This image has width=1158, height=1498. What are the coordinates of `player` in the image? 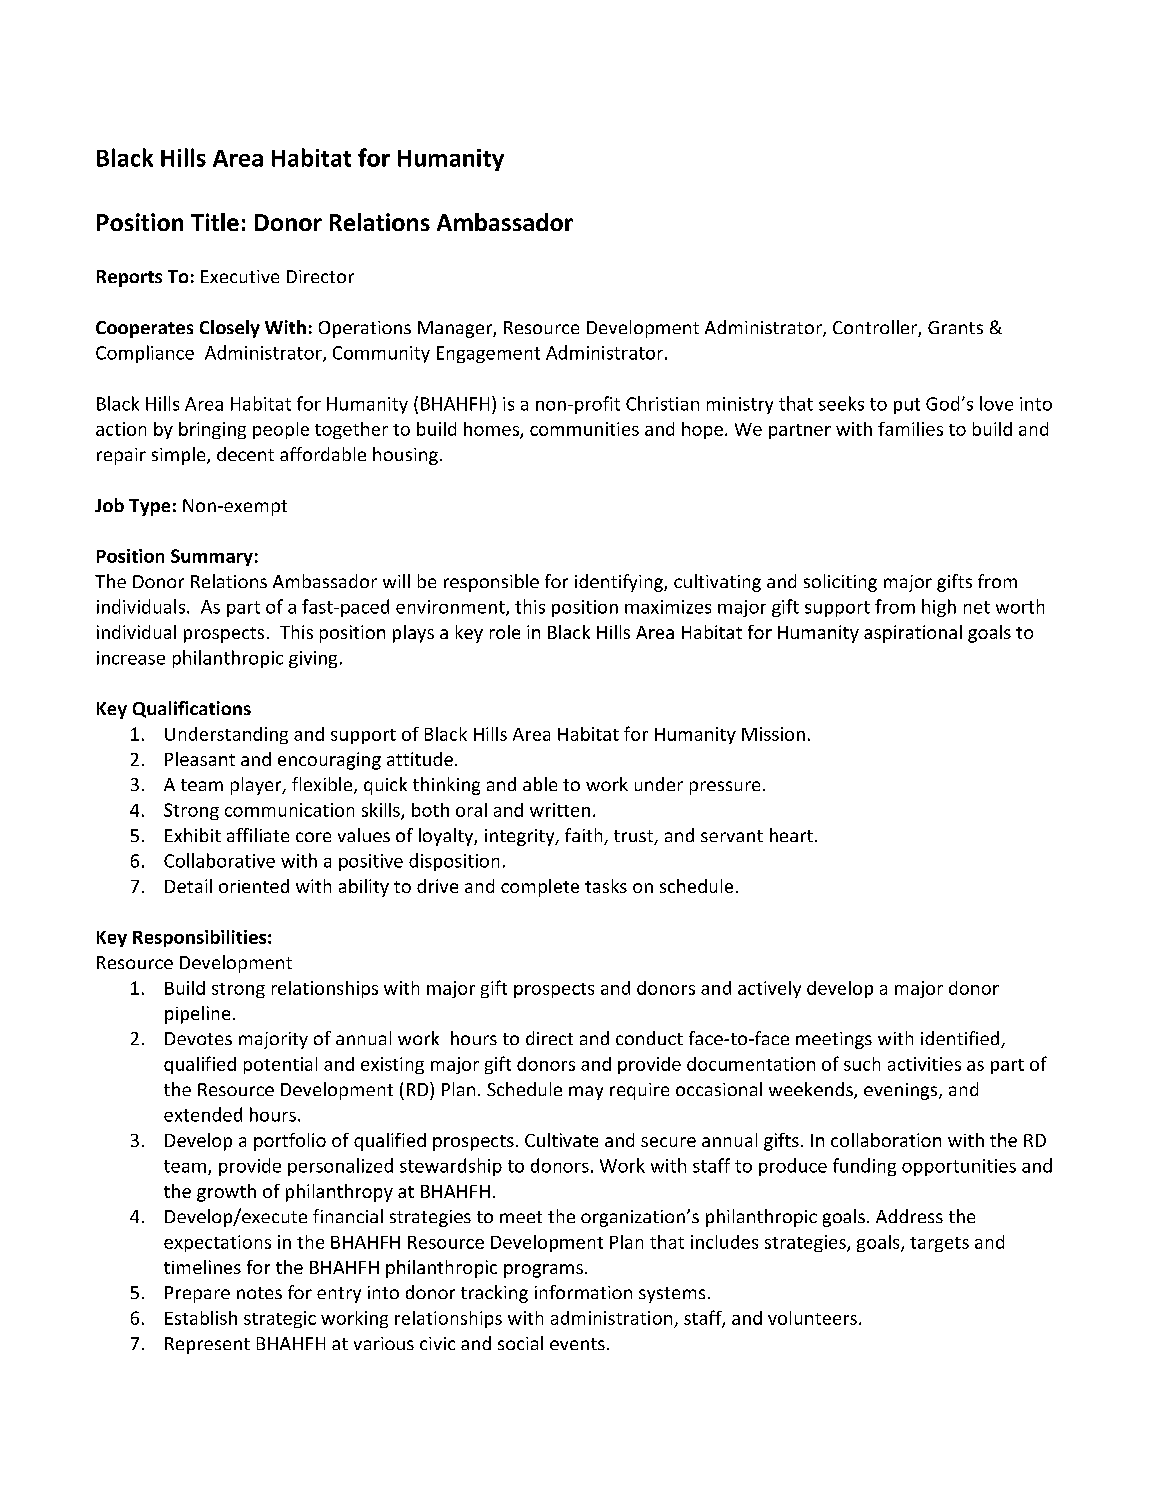 It's located at (257, 786).
